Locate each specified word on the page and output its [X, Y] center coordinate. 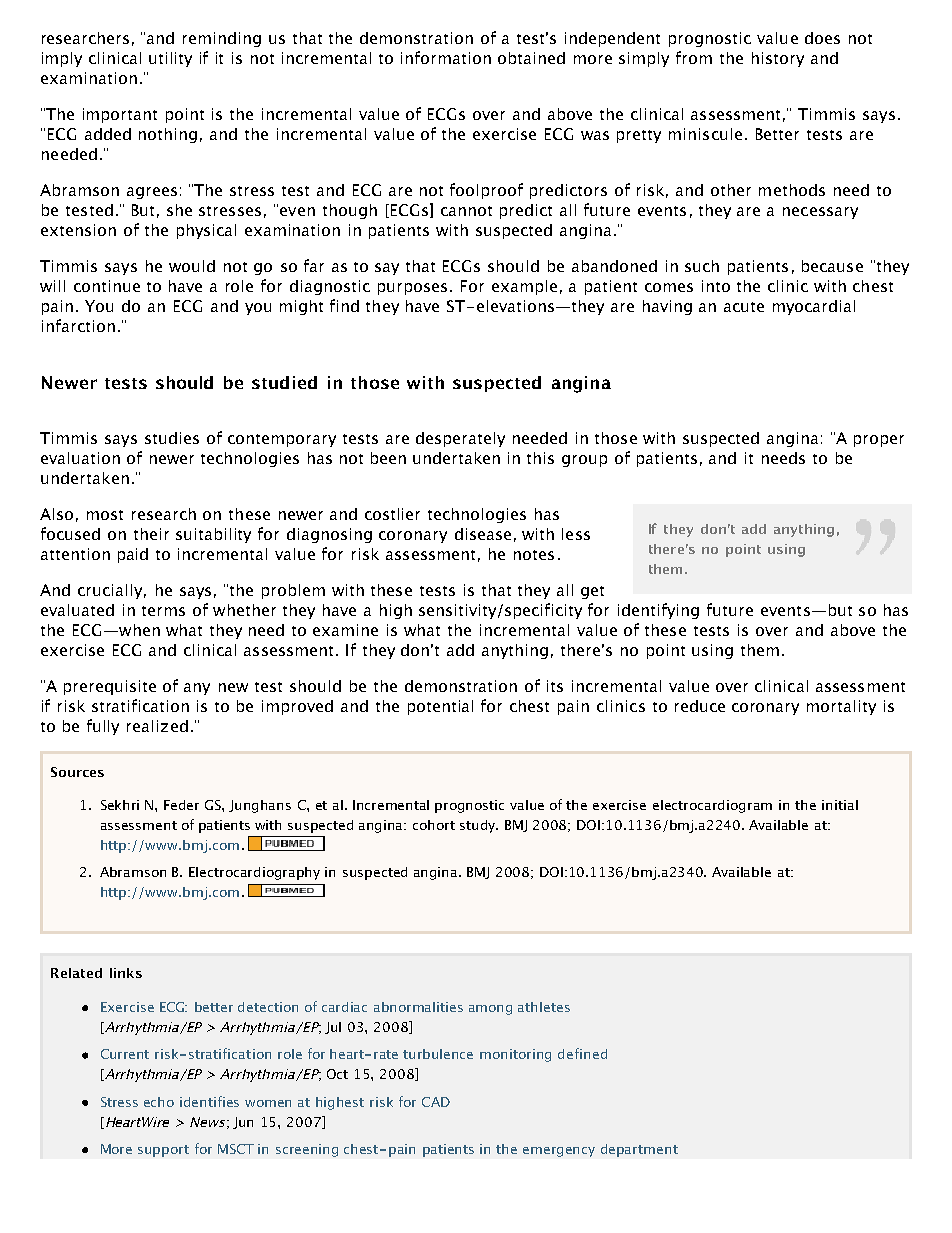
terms [163, 611]
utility [170, 59]
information [446, 57]
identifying [658, 611]
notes [534, 555]
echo [159, 1102]
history [778, 59]
